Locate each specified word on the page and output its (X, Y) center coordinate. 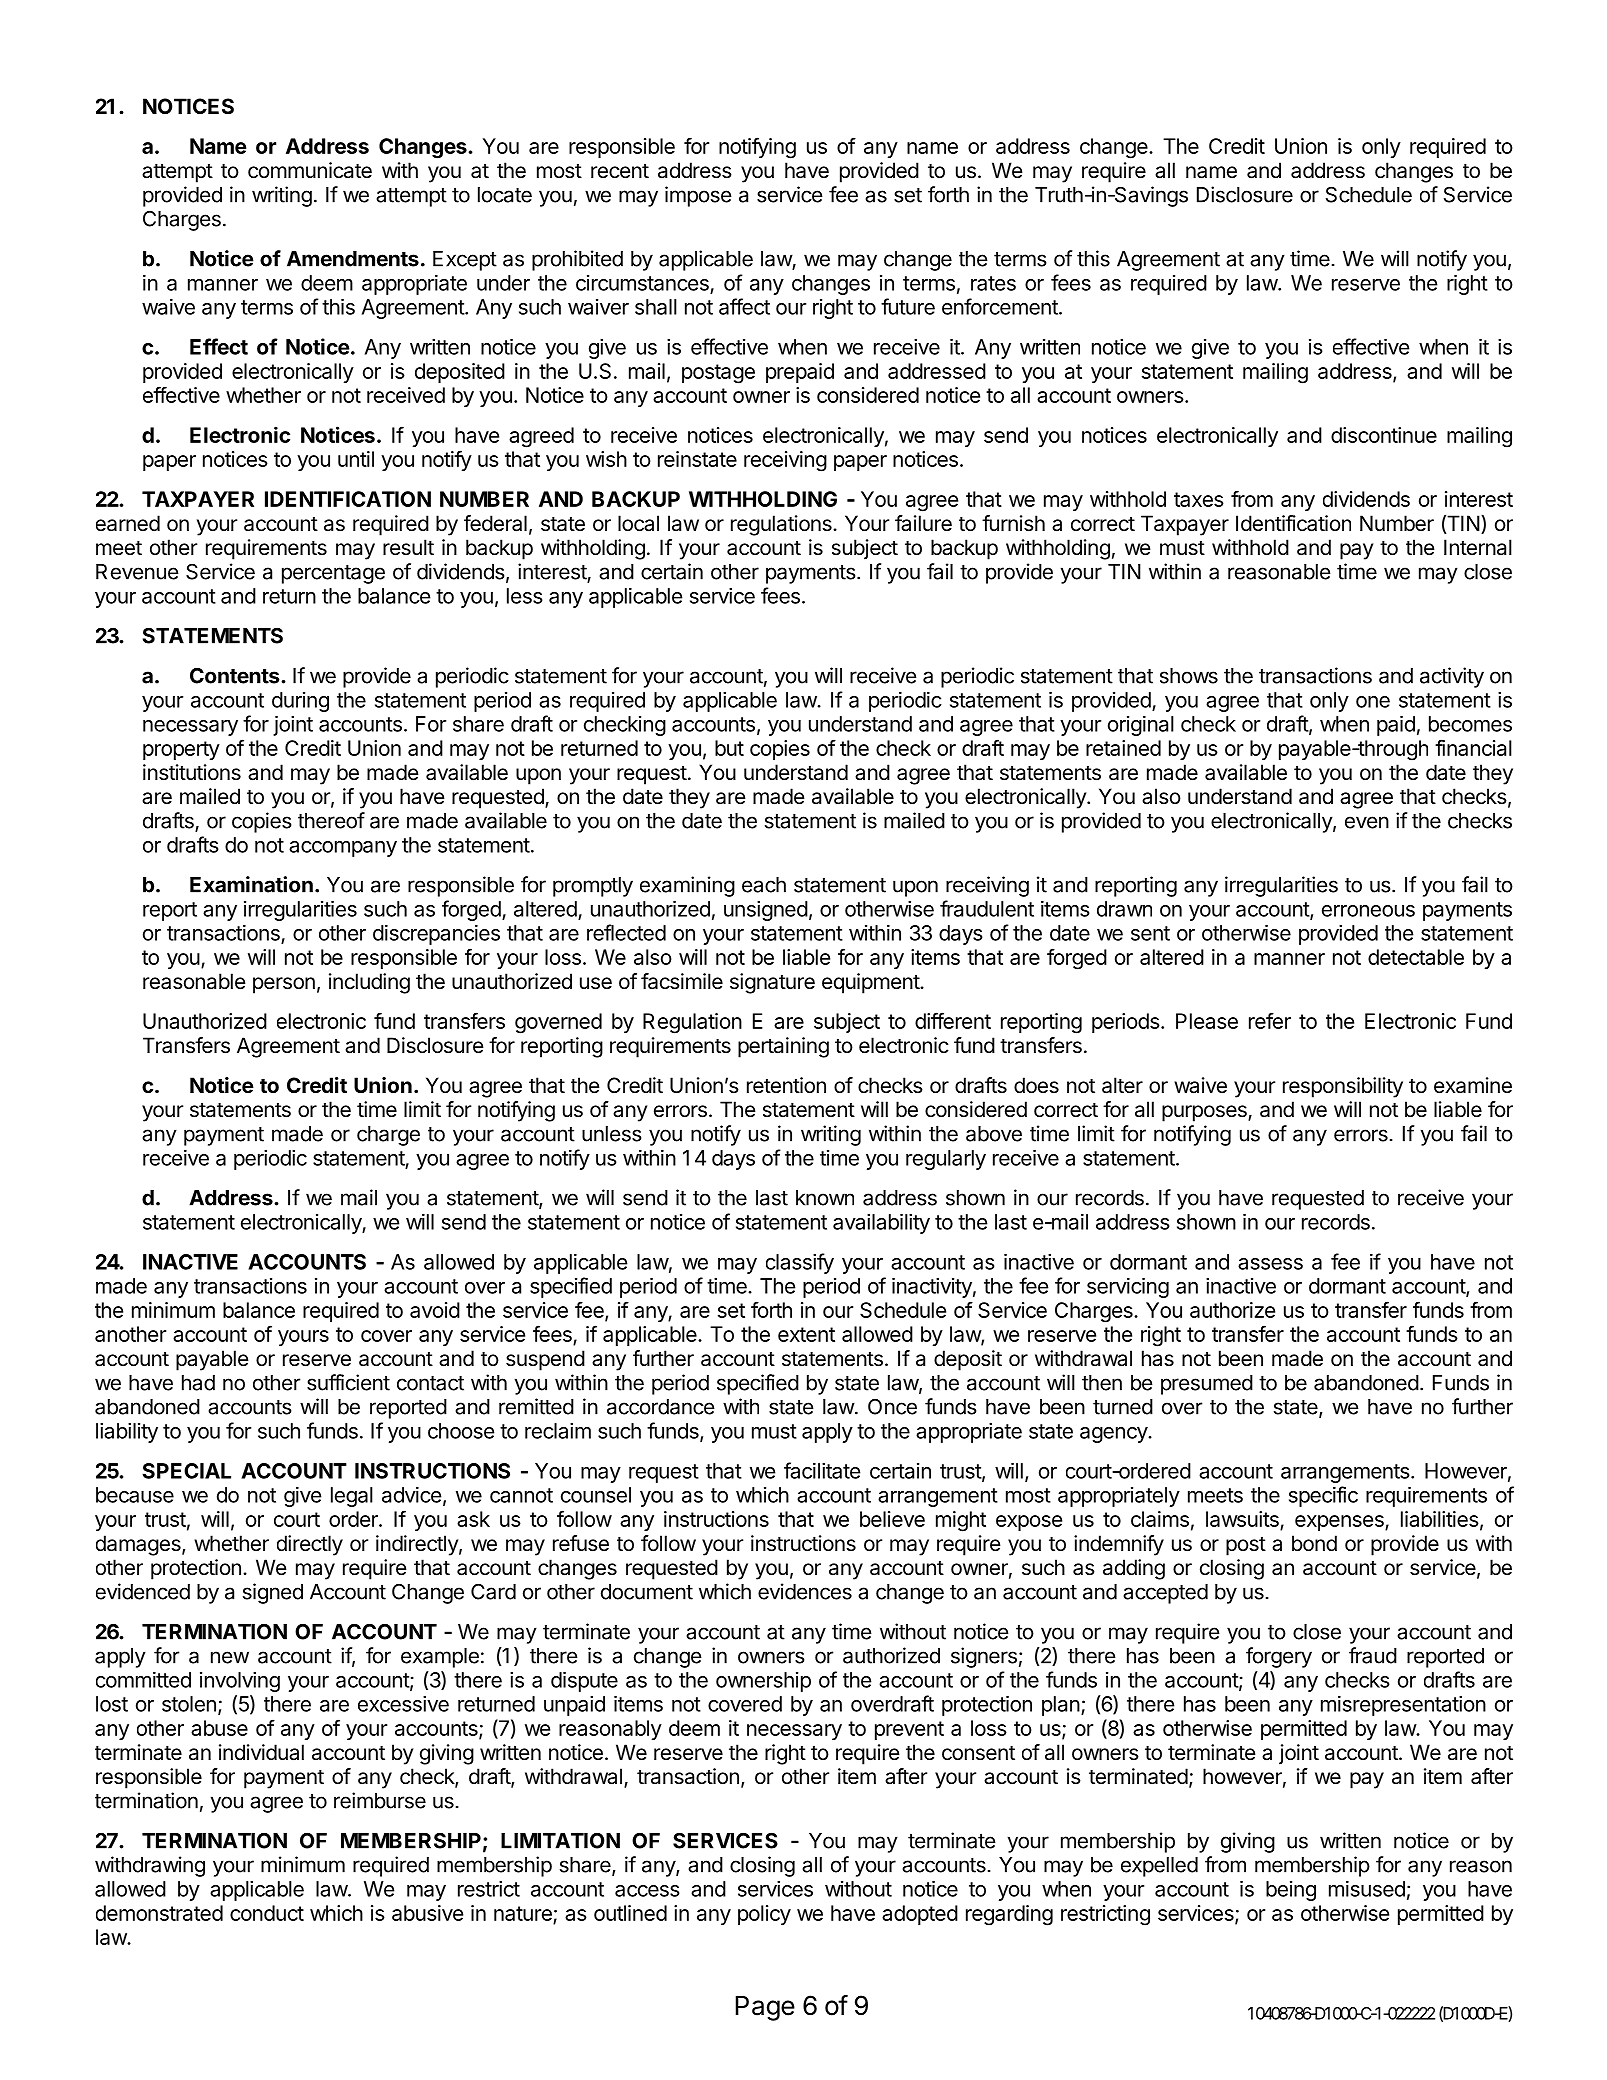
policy (764, 1915)
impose (698, 196)
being (1291, 1891)
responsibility (1343, 1087)
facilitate (822, 1470)
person (284, 985)
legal (352, 1497)
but (729, 748)
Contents (236, 675)
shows (1189, 676)
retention (786, 1085)
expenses (1340, 1523)
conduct (267, 1913)
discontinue (1384, 435)
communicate (310, 170)
